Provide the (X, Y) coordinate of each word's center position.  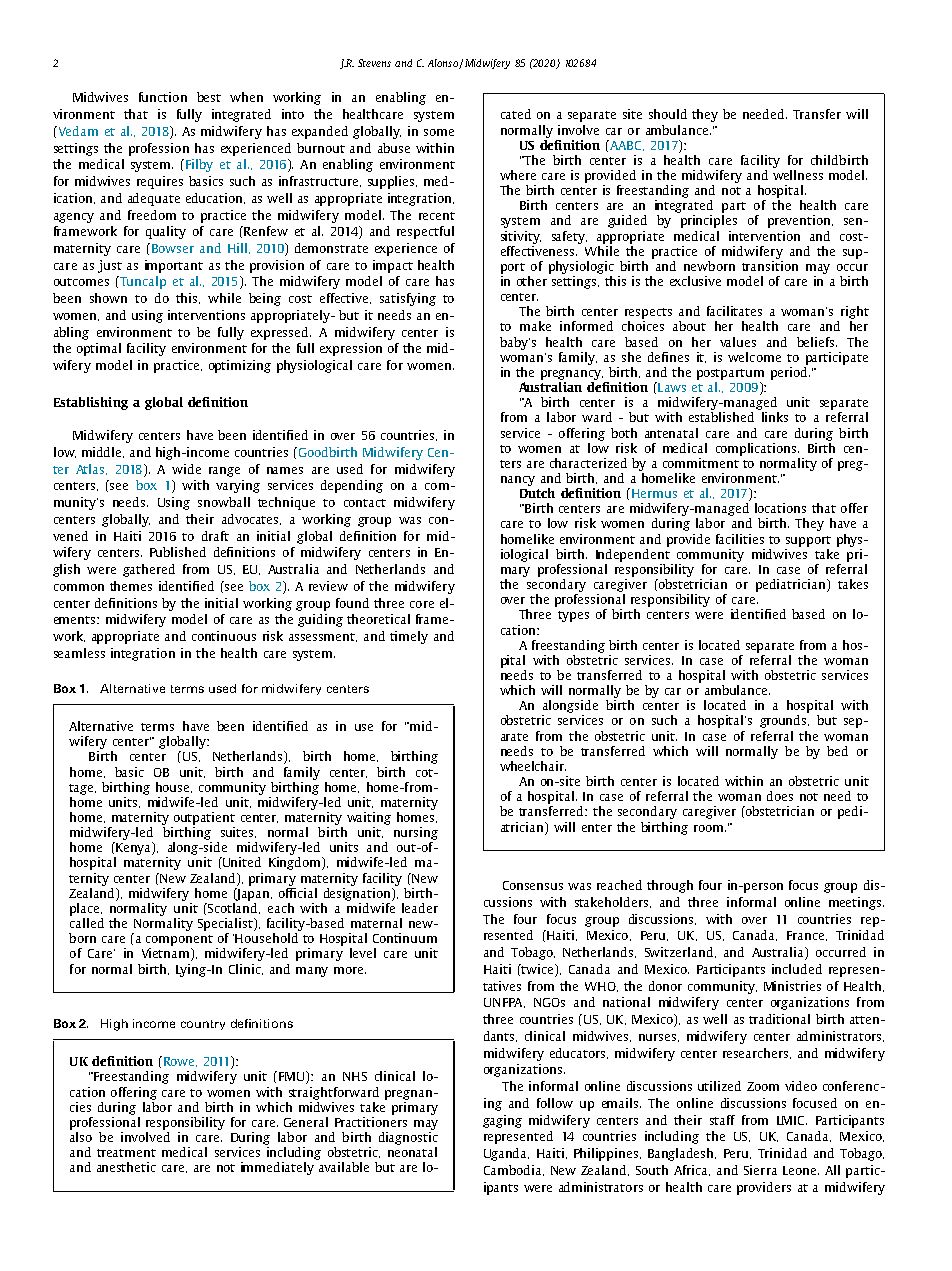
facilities (740, 539)
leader (420, 908)
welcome (754, 357)
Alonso (444, 64)
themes (131, 586)
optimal (99, 349)
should (668, 114)
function (163, 97)
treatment (126, 1153)
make (535, 326)
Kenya (133, 850)
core (422, 604)
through (670, 886)
